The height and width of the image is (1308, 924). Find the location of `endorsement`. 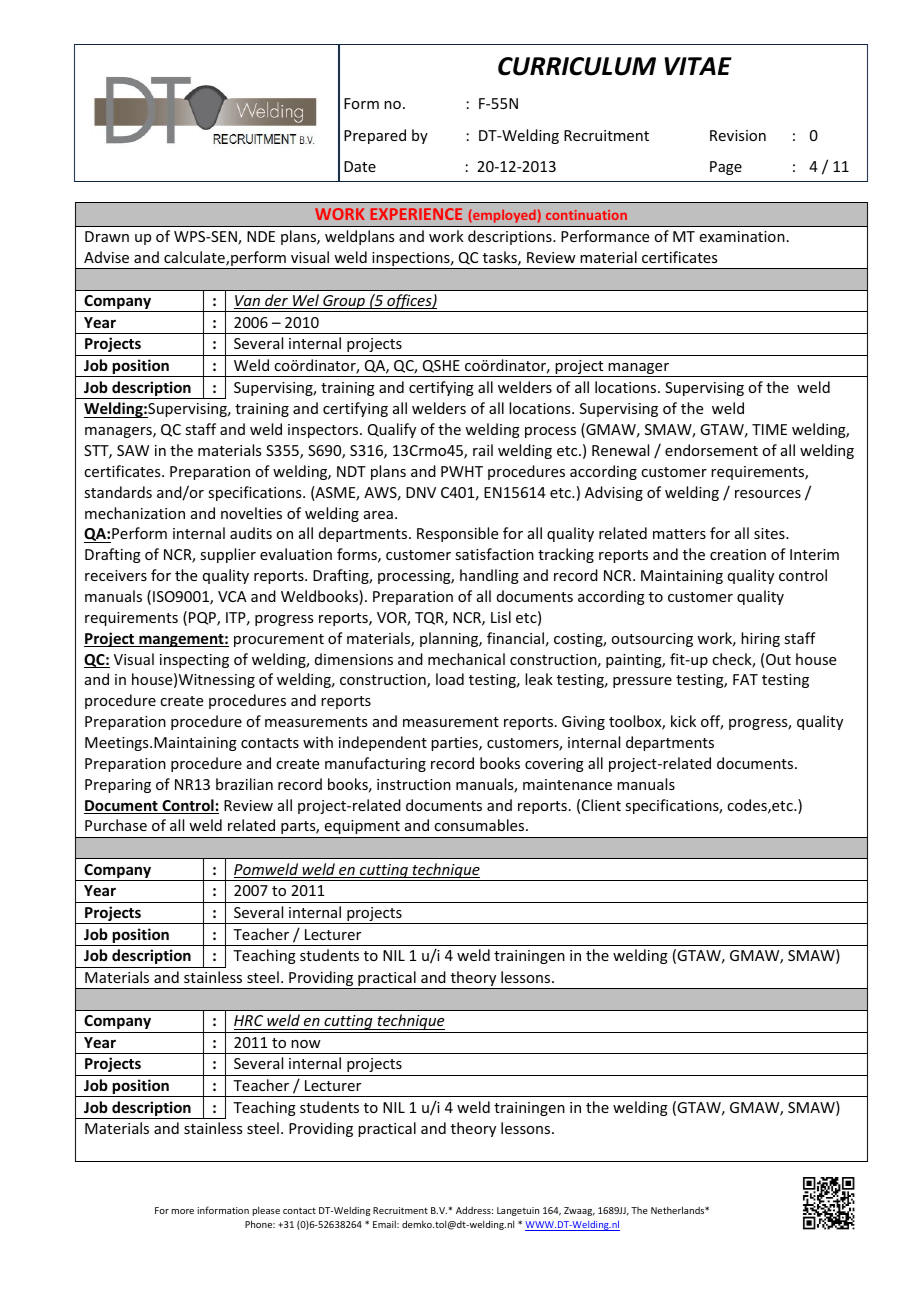

endorsement is located at coordinates (711, 450).
